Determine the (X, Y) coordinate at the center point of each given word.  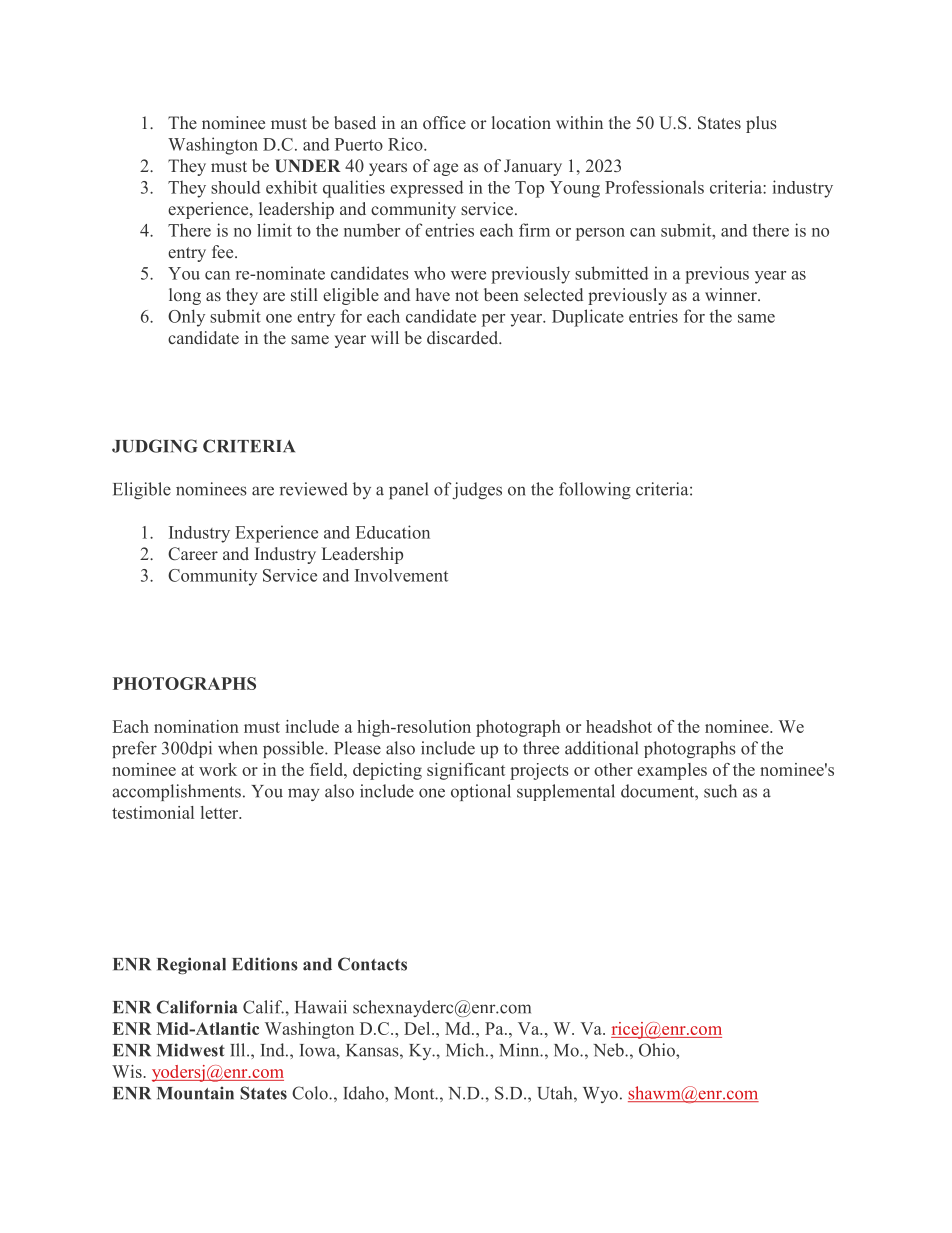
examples (672, 771)
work (218, 769)
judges (477, 491)
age (445, 169)
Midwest (191, 1050)
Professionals (654, 187)
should (235, 187)
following (595, 491)
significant (466, 771)
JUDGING (155, 446)
